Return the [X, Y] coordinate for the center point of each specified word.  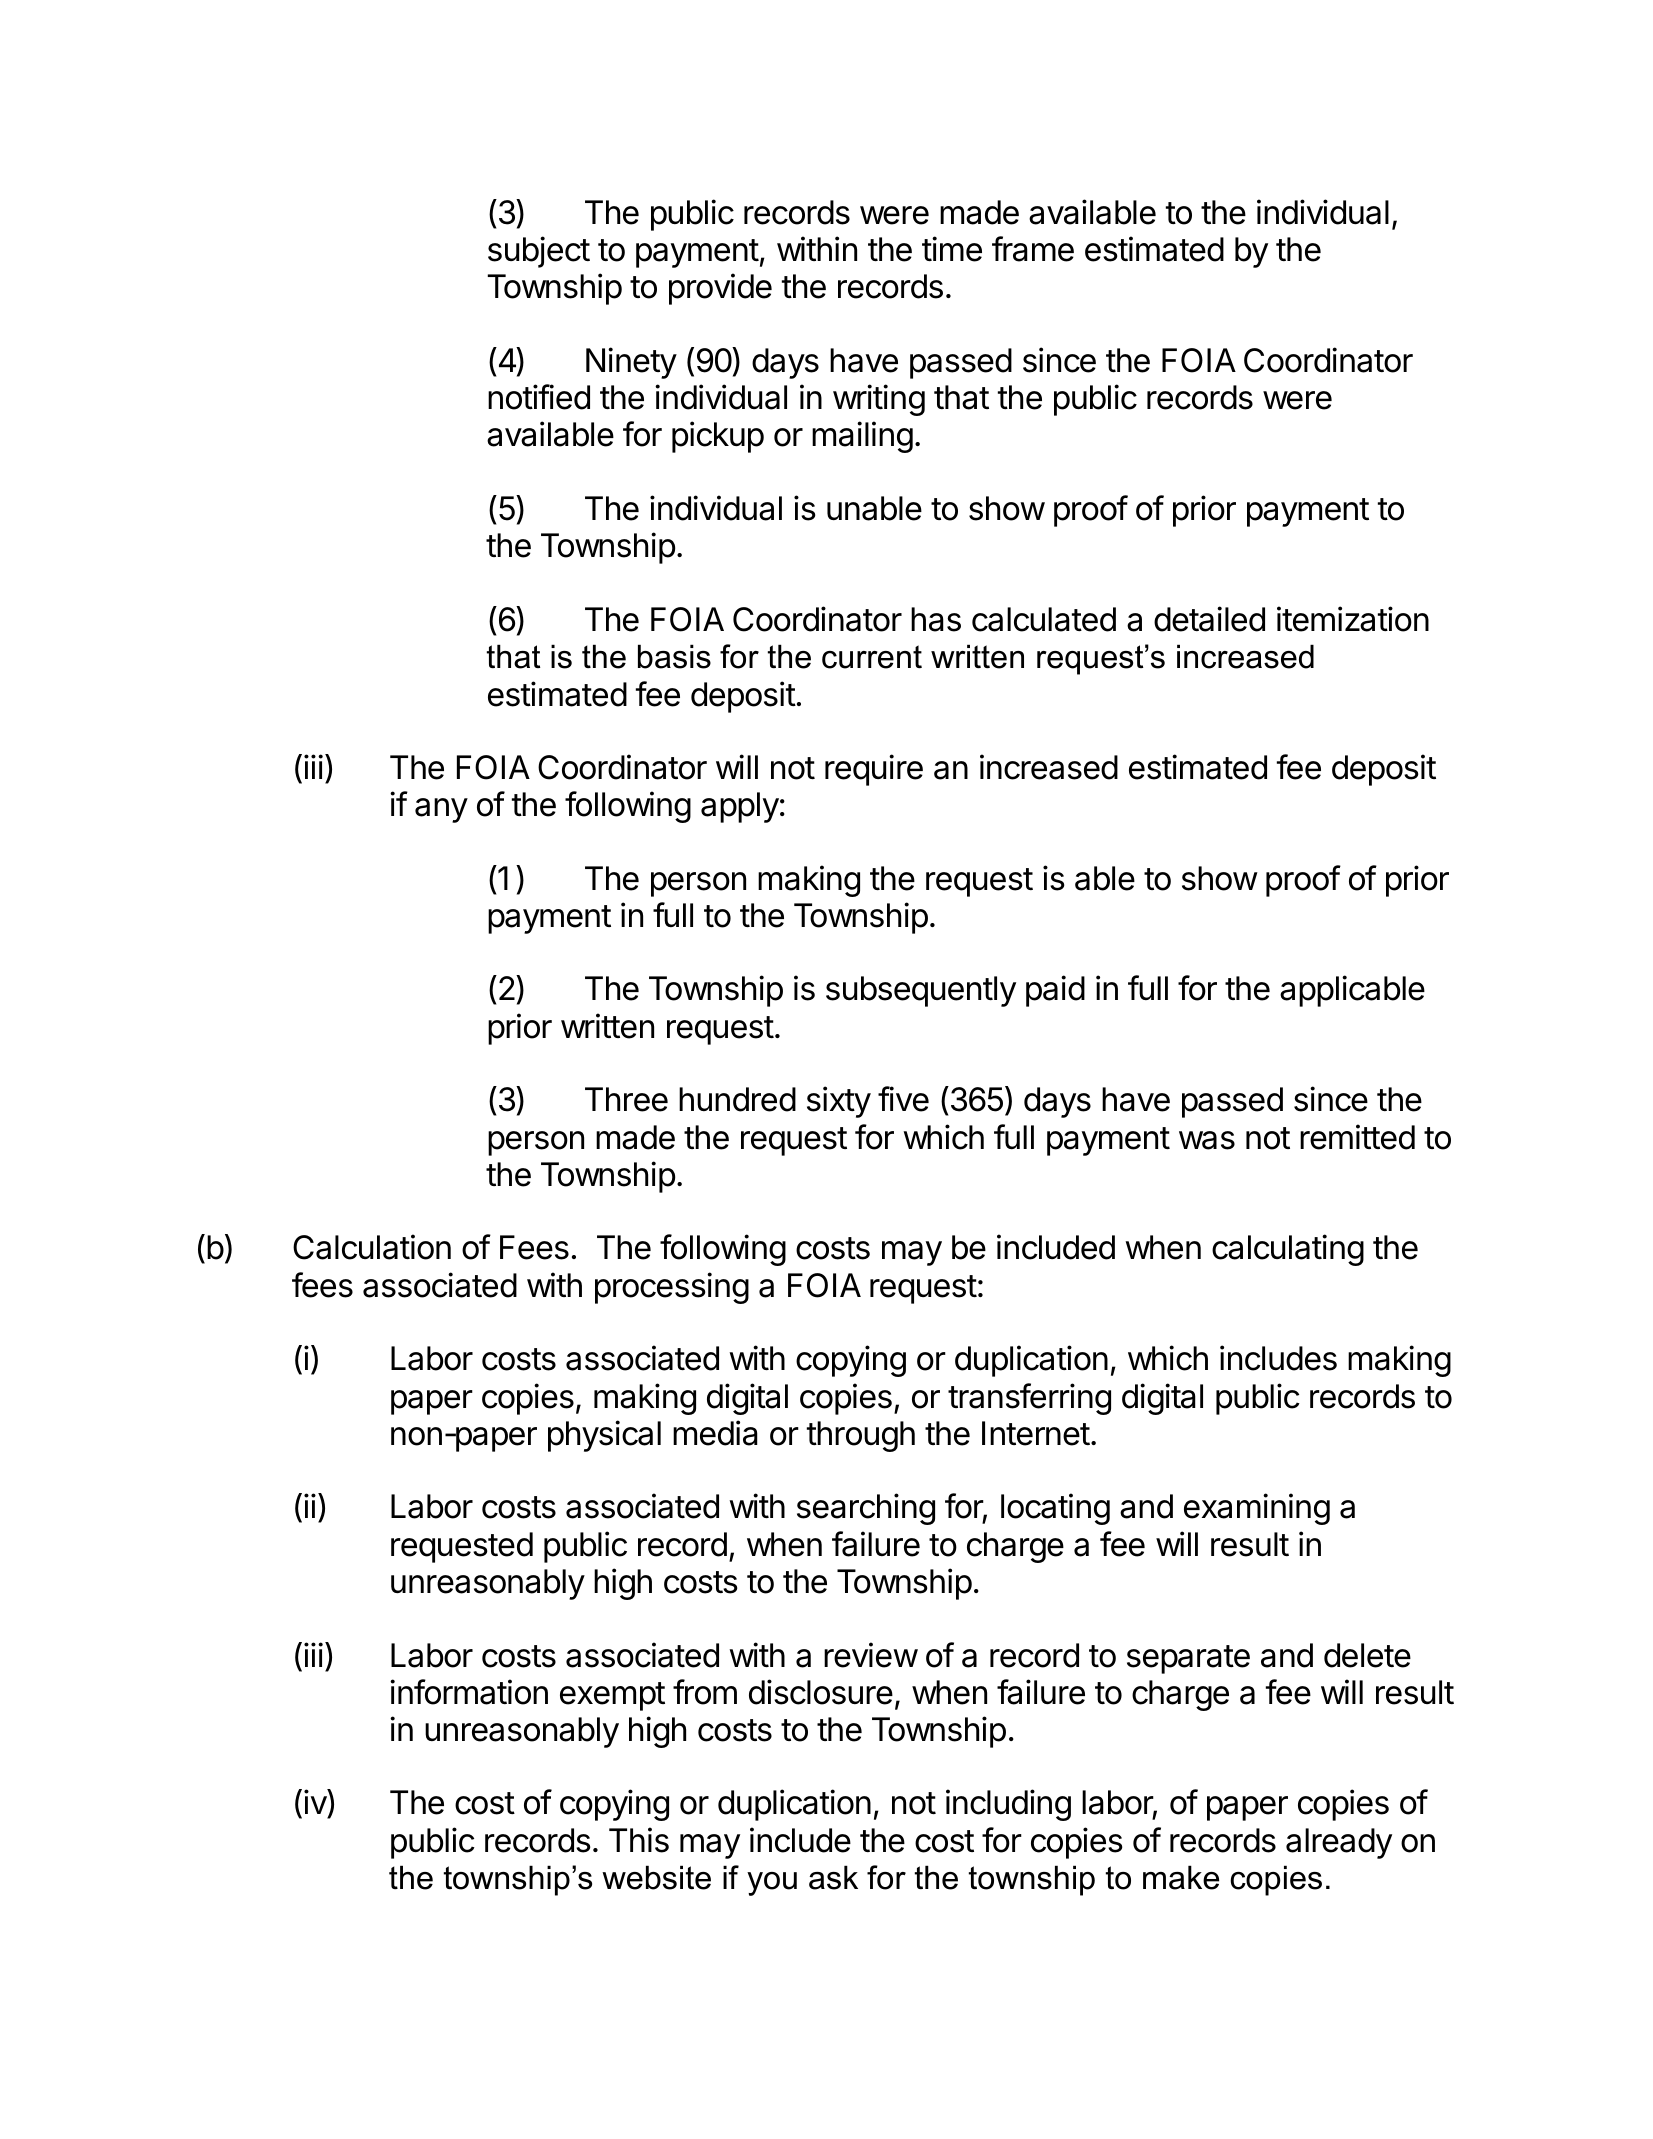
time [952, 249]
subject [539, 252]
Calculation [372, 1247]
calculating [1288, 1250]
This [639, 1840]
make [1181, 1877]
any [441, 810]
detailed [1209, 619]
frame [1033, 249]
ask [833, 1877]
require [874, 770]
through [861, 1436]
